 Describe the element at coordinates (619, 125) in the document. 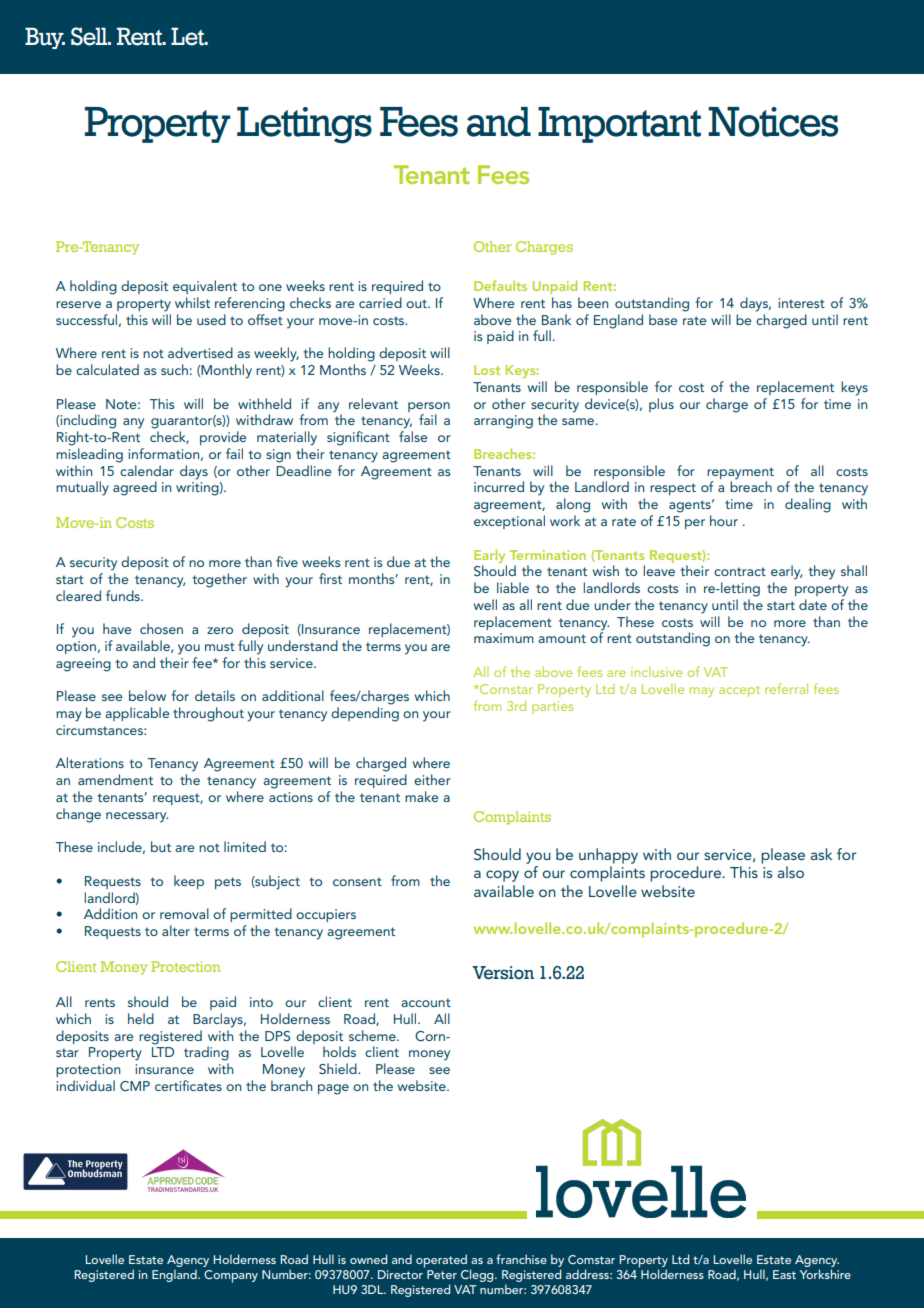

I see `Important` at that location.
